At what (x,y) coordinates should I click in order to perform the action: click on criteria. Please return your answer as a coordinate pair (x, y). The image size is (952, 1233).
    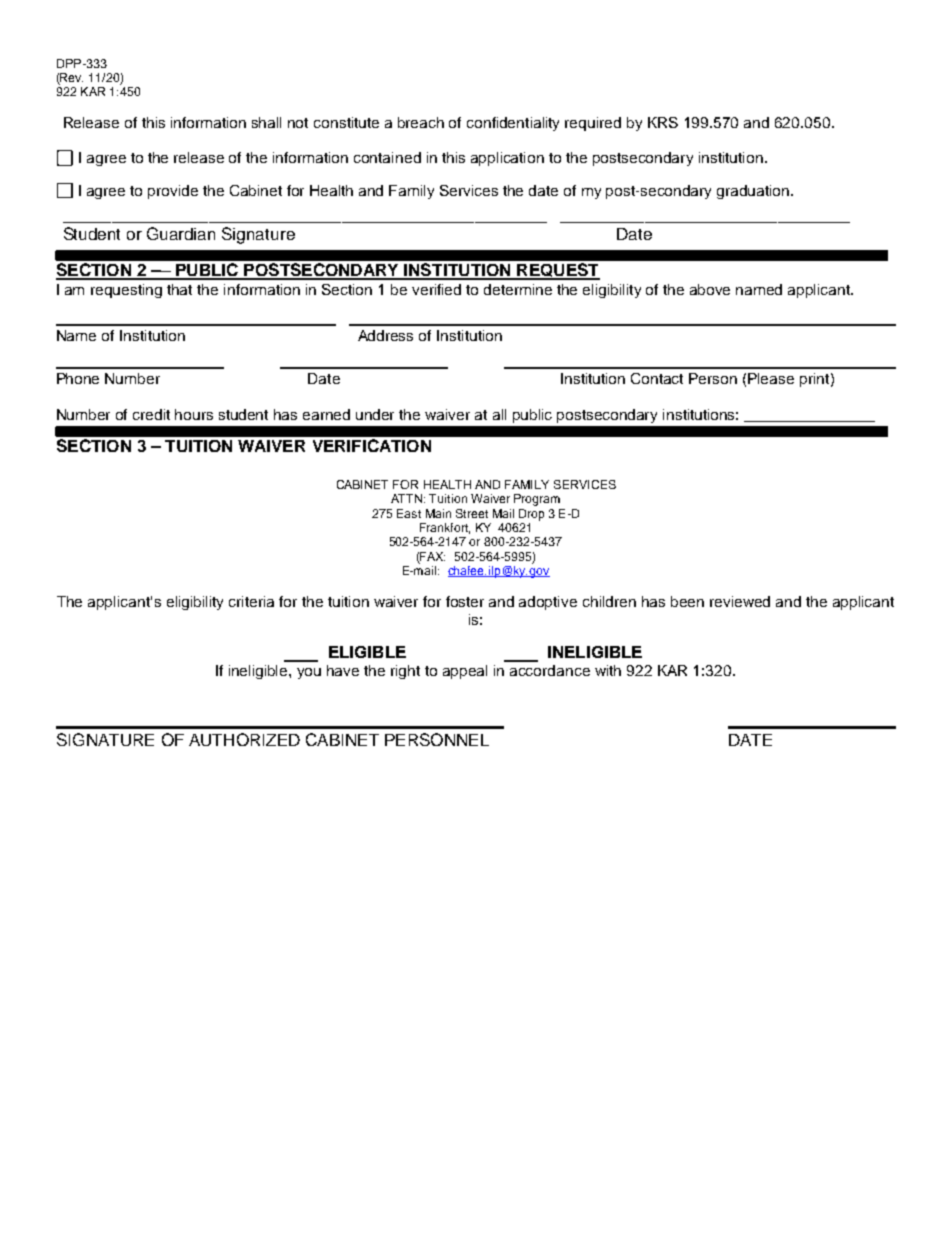
    Looking at the image, I should click on (251, 601).
